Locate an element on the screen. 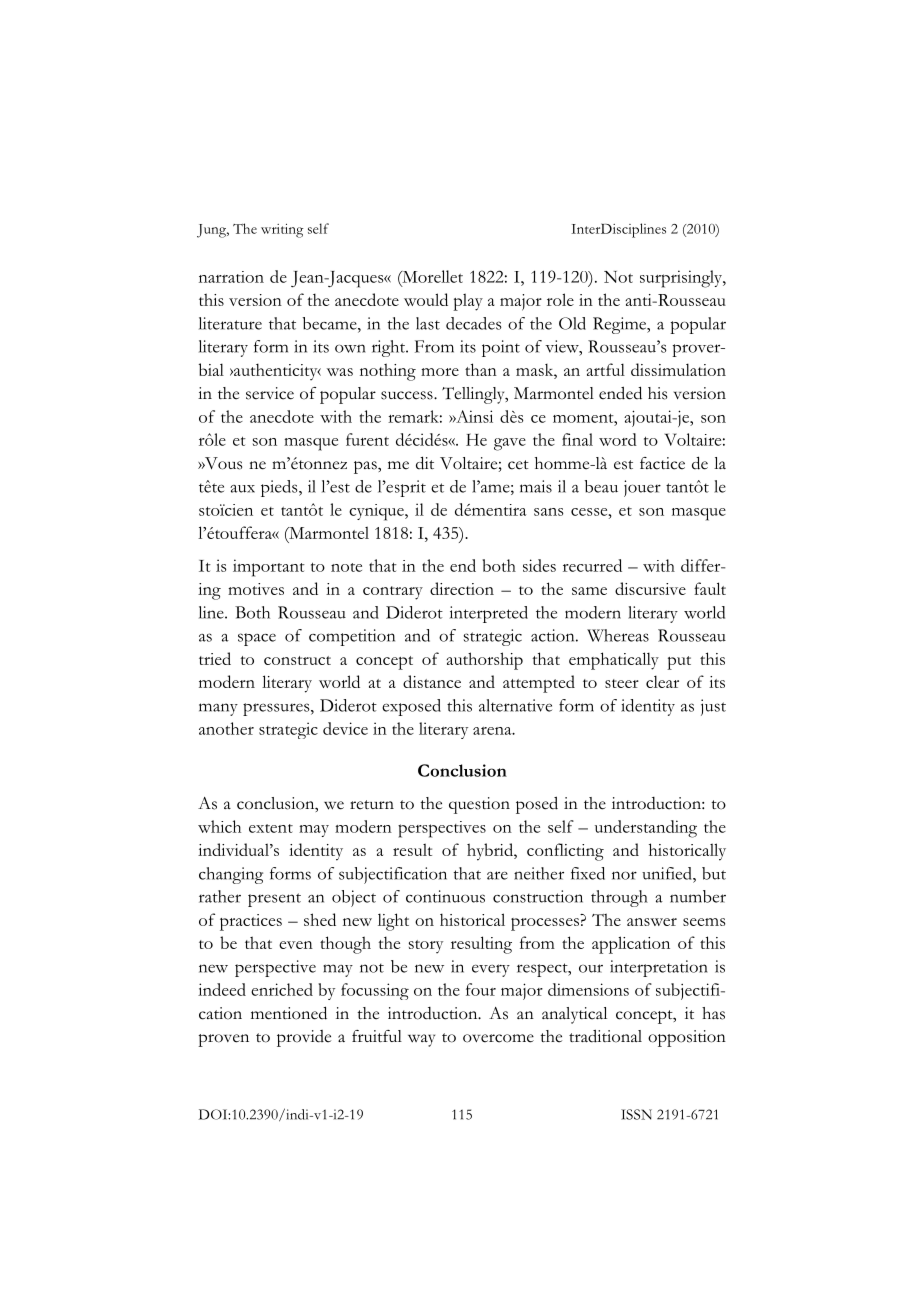 The height and width of the screenshot is (1308, 924). continuous is located at coordinates (445, 896).
